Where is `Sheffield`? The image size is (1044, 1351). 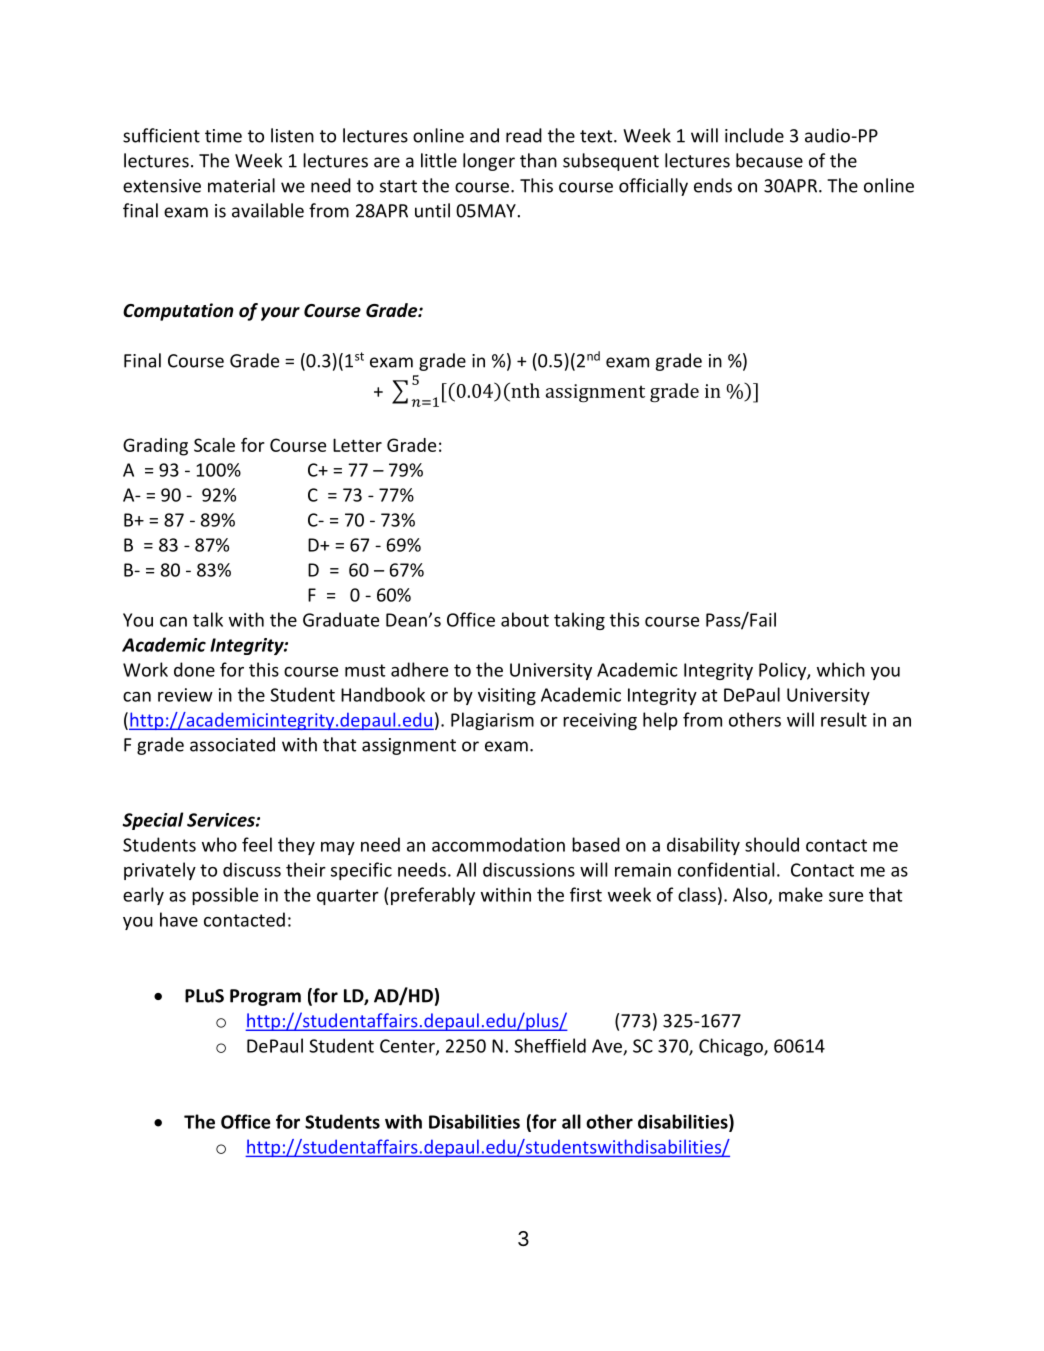
Sheffield is located at coordinates (550, 1045).
